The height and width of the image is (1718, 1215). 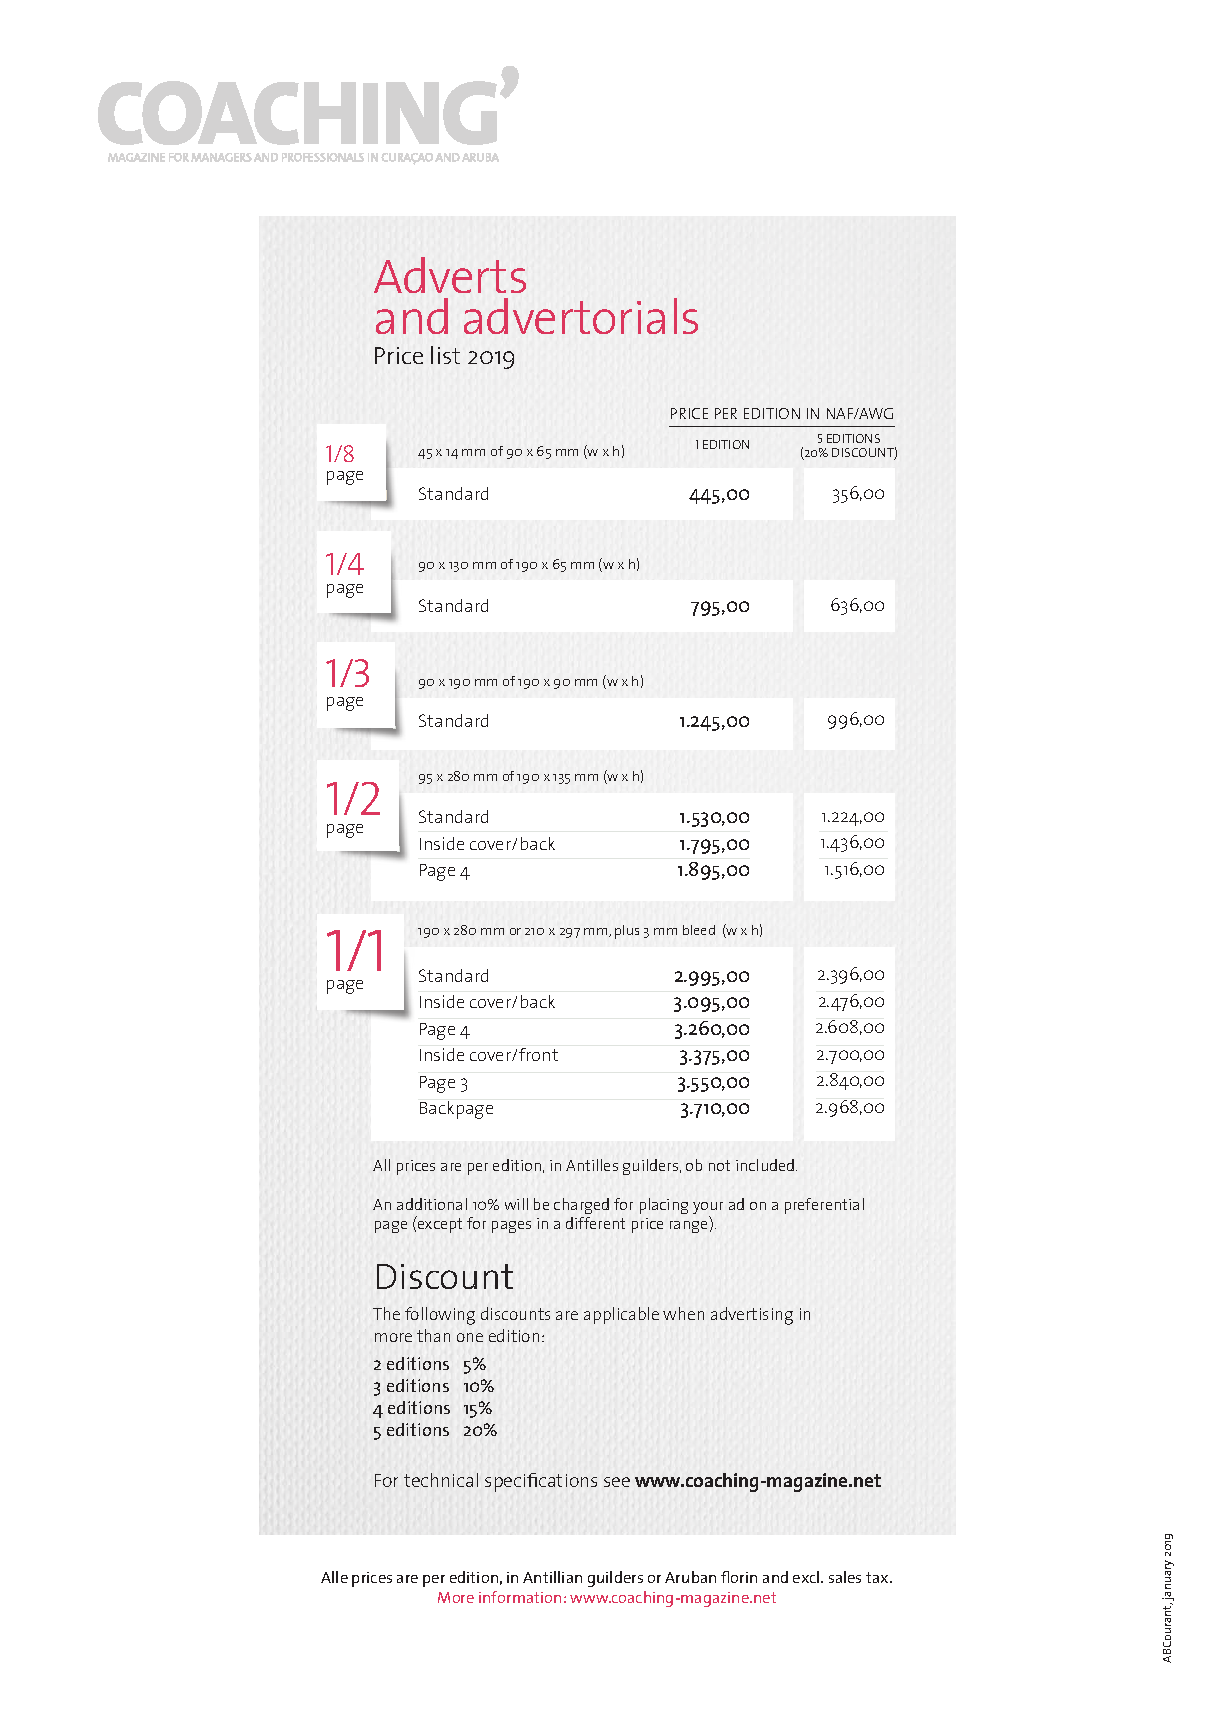 What do you see at coordinates (386, 1313) in the image?
I see `The` at bounding box center [386, 1313].
